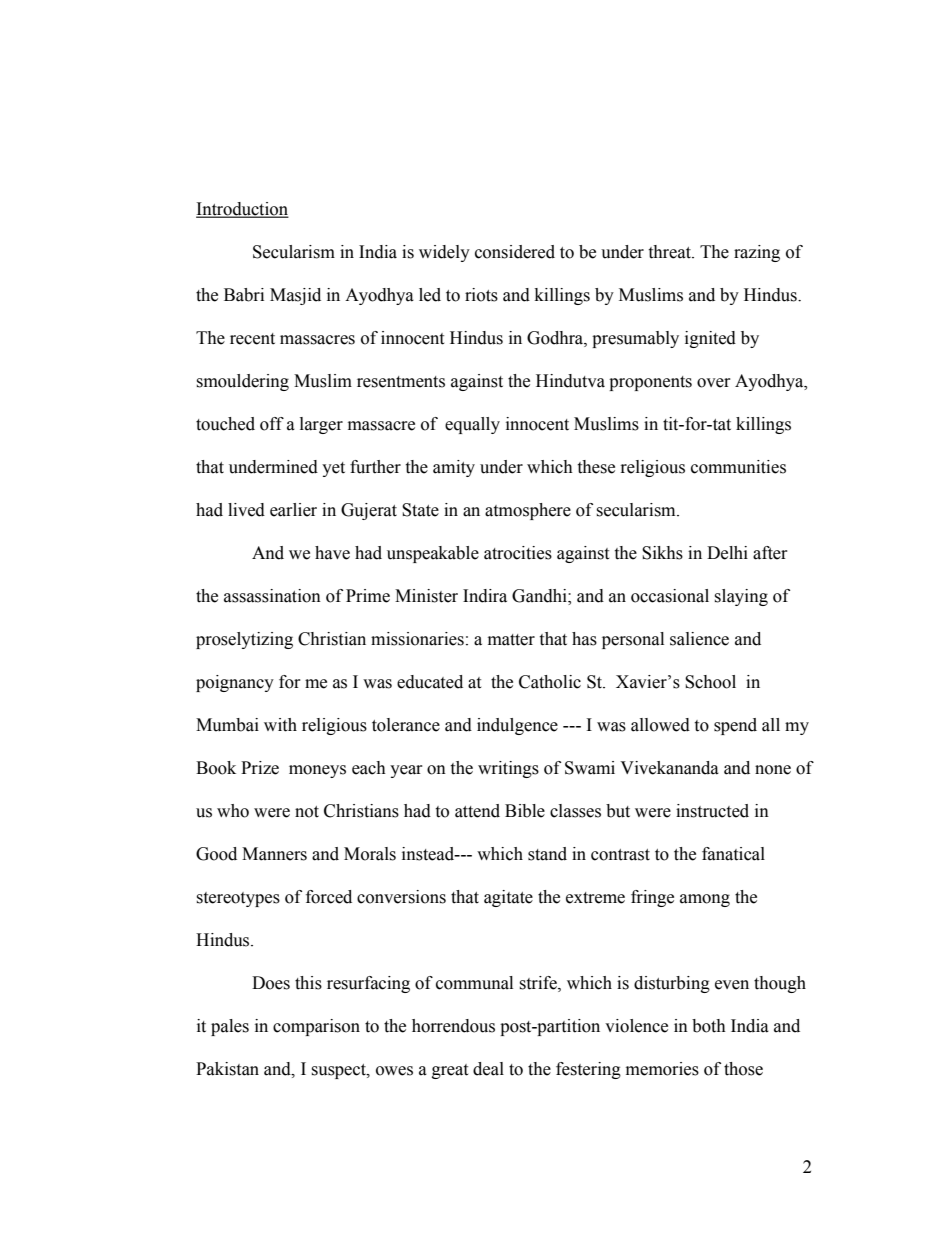 This screenshot has width=952, height=1233. What do you see at coordinates (260, 768) in the screenshot?
I see `Prize` at bounding box center [260, 768].
